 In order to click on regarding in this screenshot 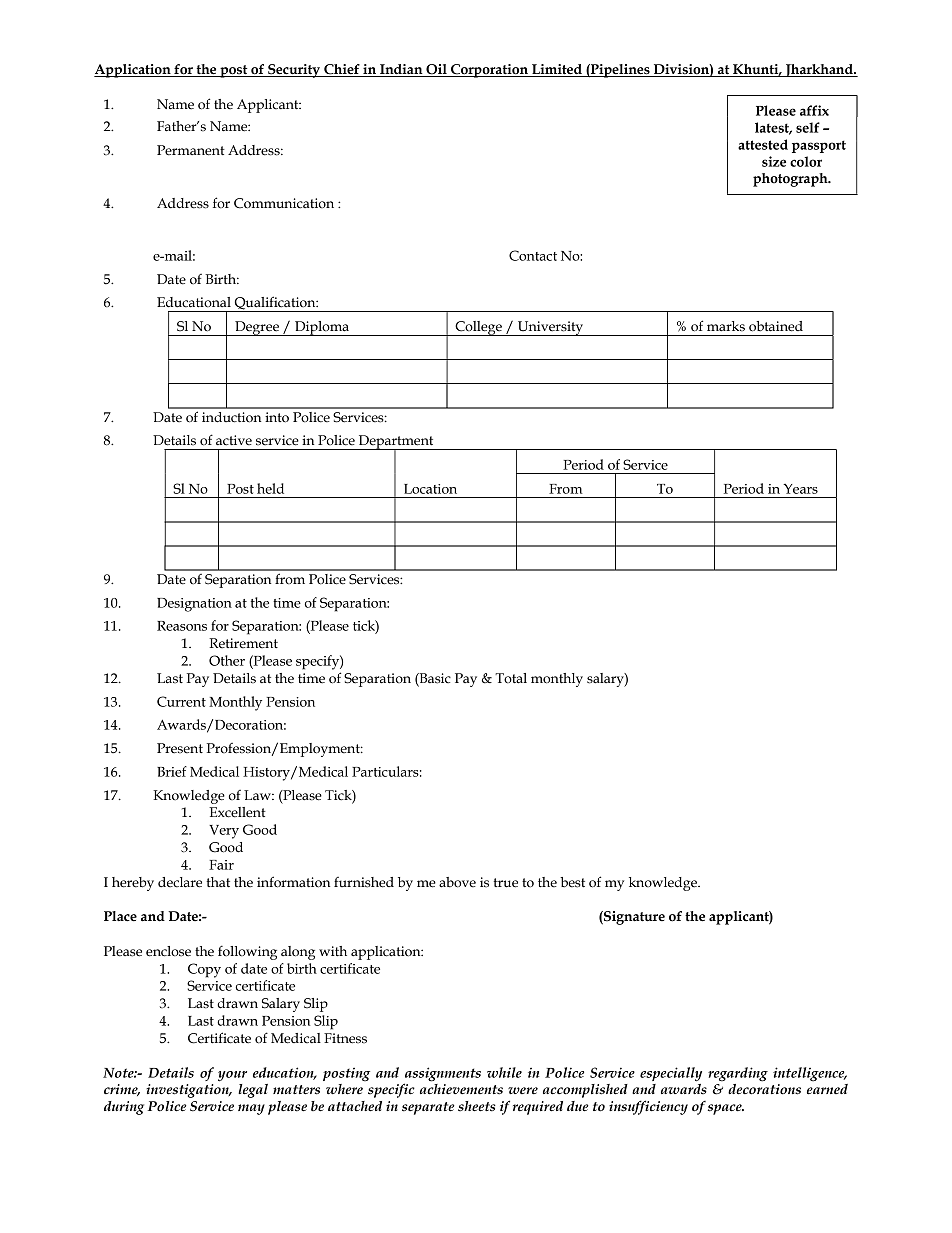, I will do `click(738, 1074)`.
